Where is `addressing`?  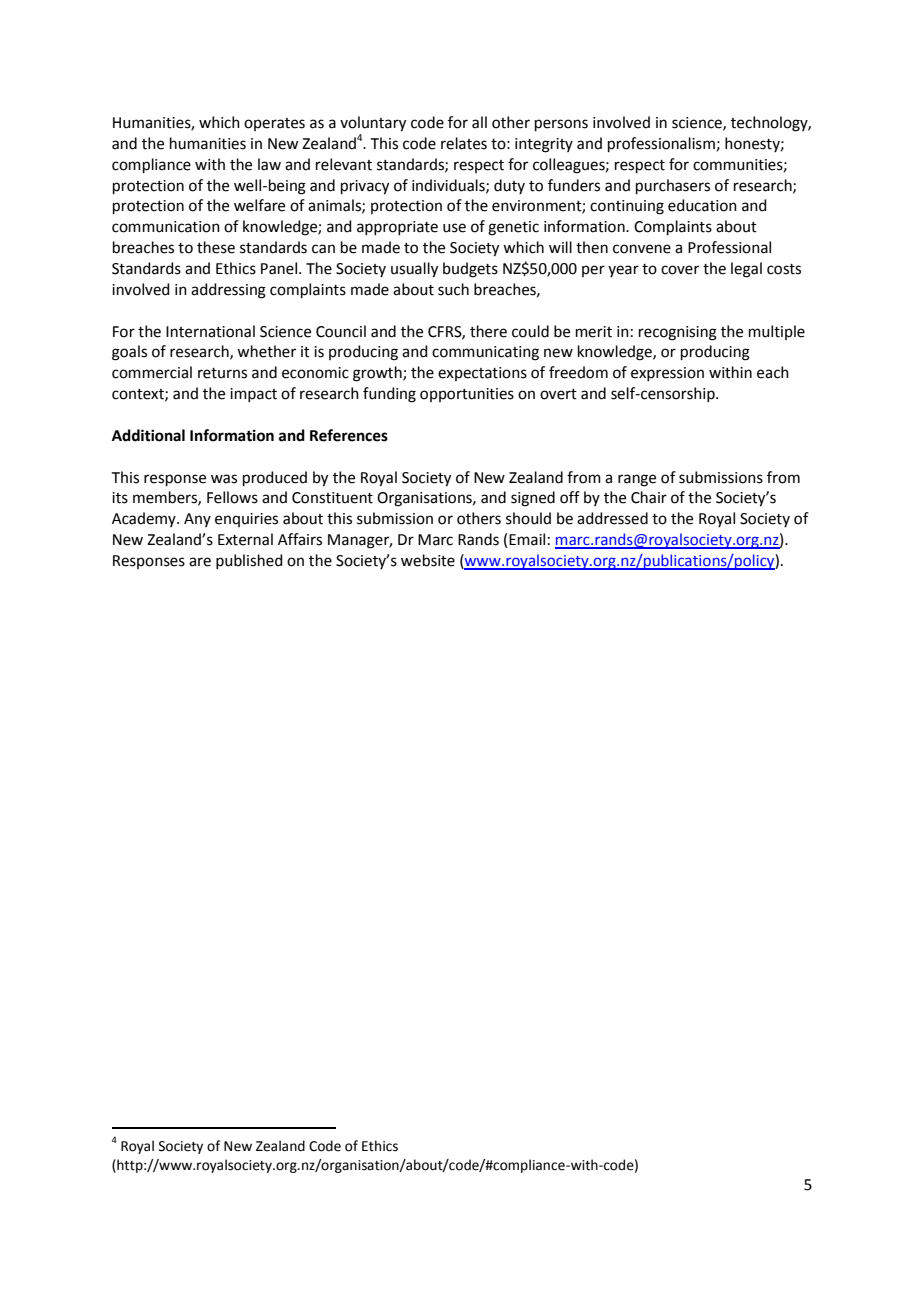
addressing is located at coordinates (228, 291).
